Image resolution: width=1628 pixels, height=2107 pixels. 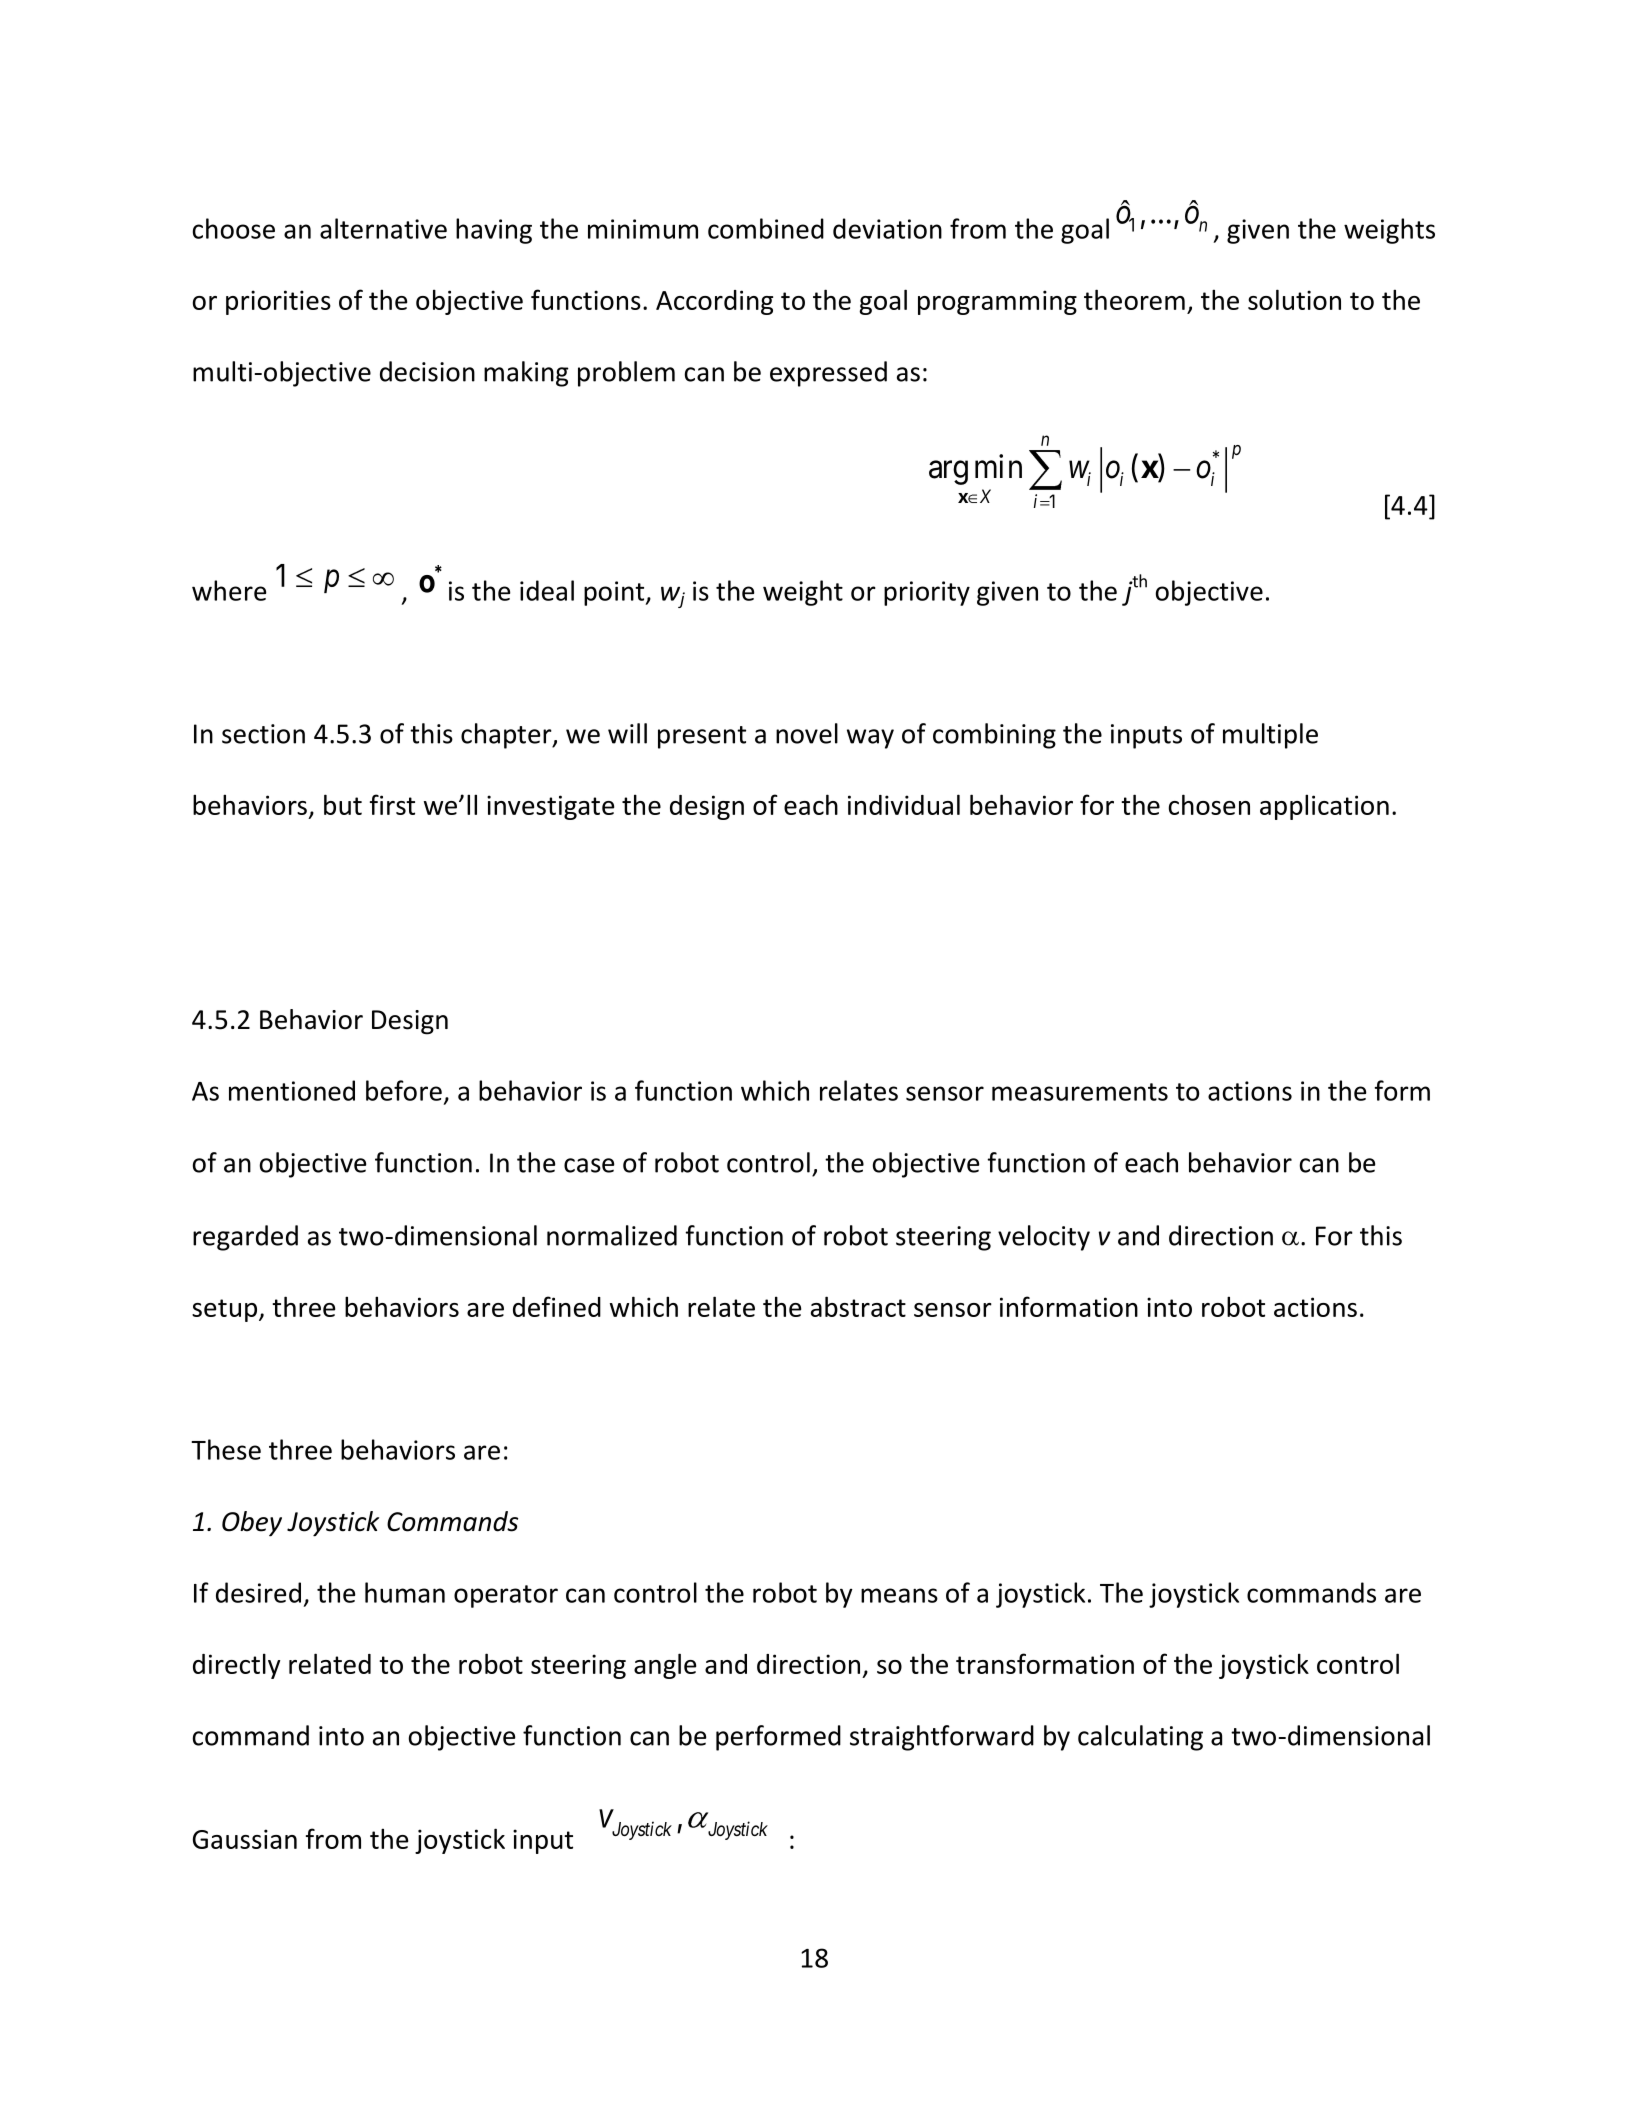 I want to click on These, so click(x=226, y=1449).
